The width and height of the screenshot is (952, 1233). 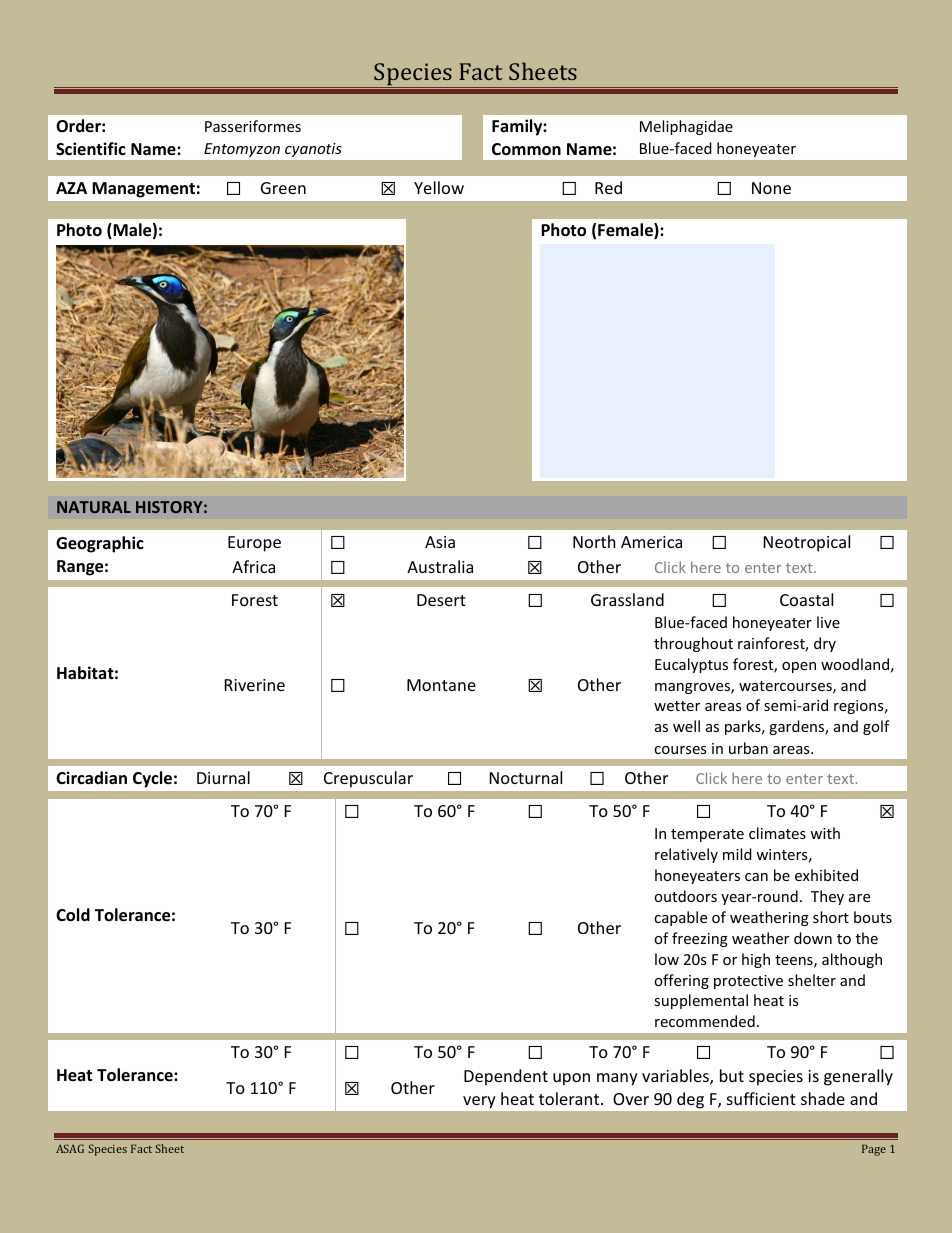 I want to click on Common, so click(x=526, y=149).
